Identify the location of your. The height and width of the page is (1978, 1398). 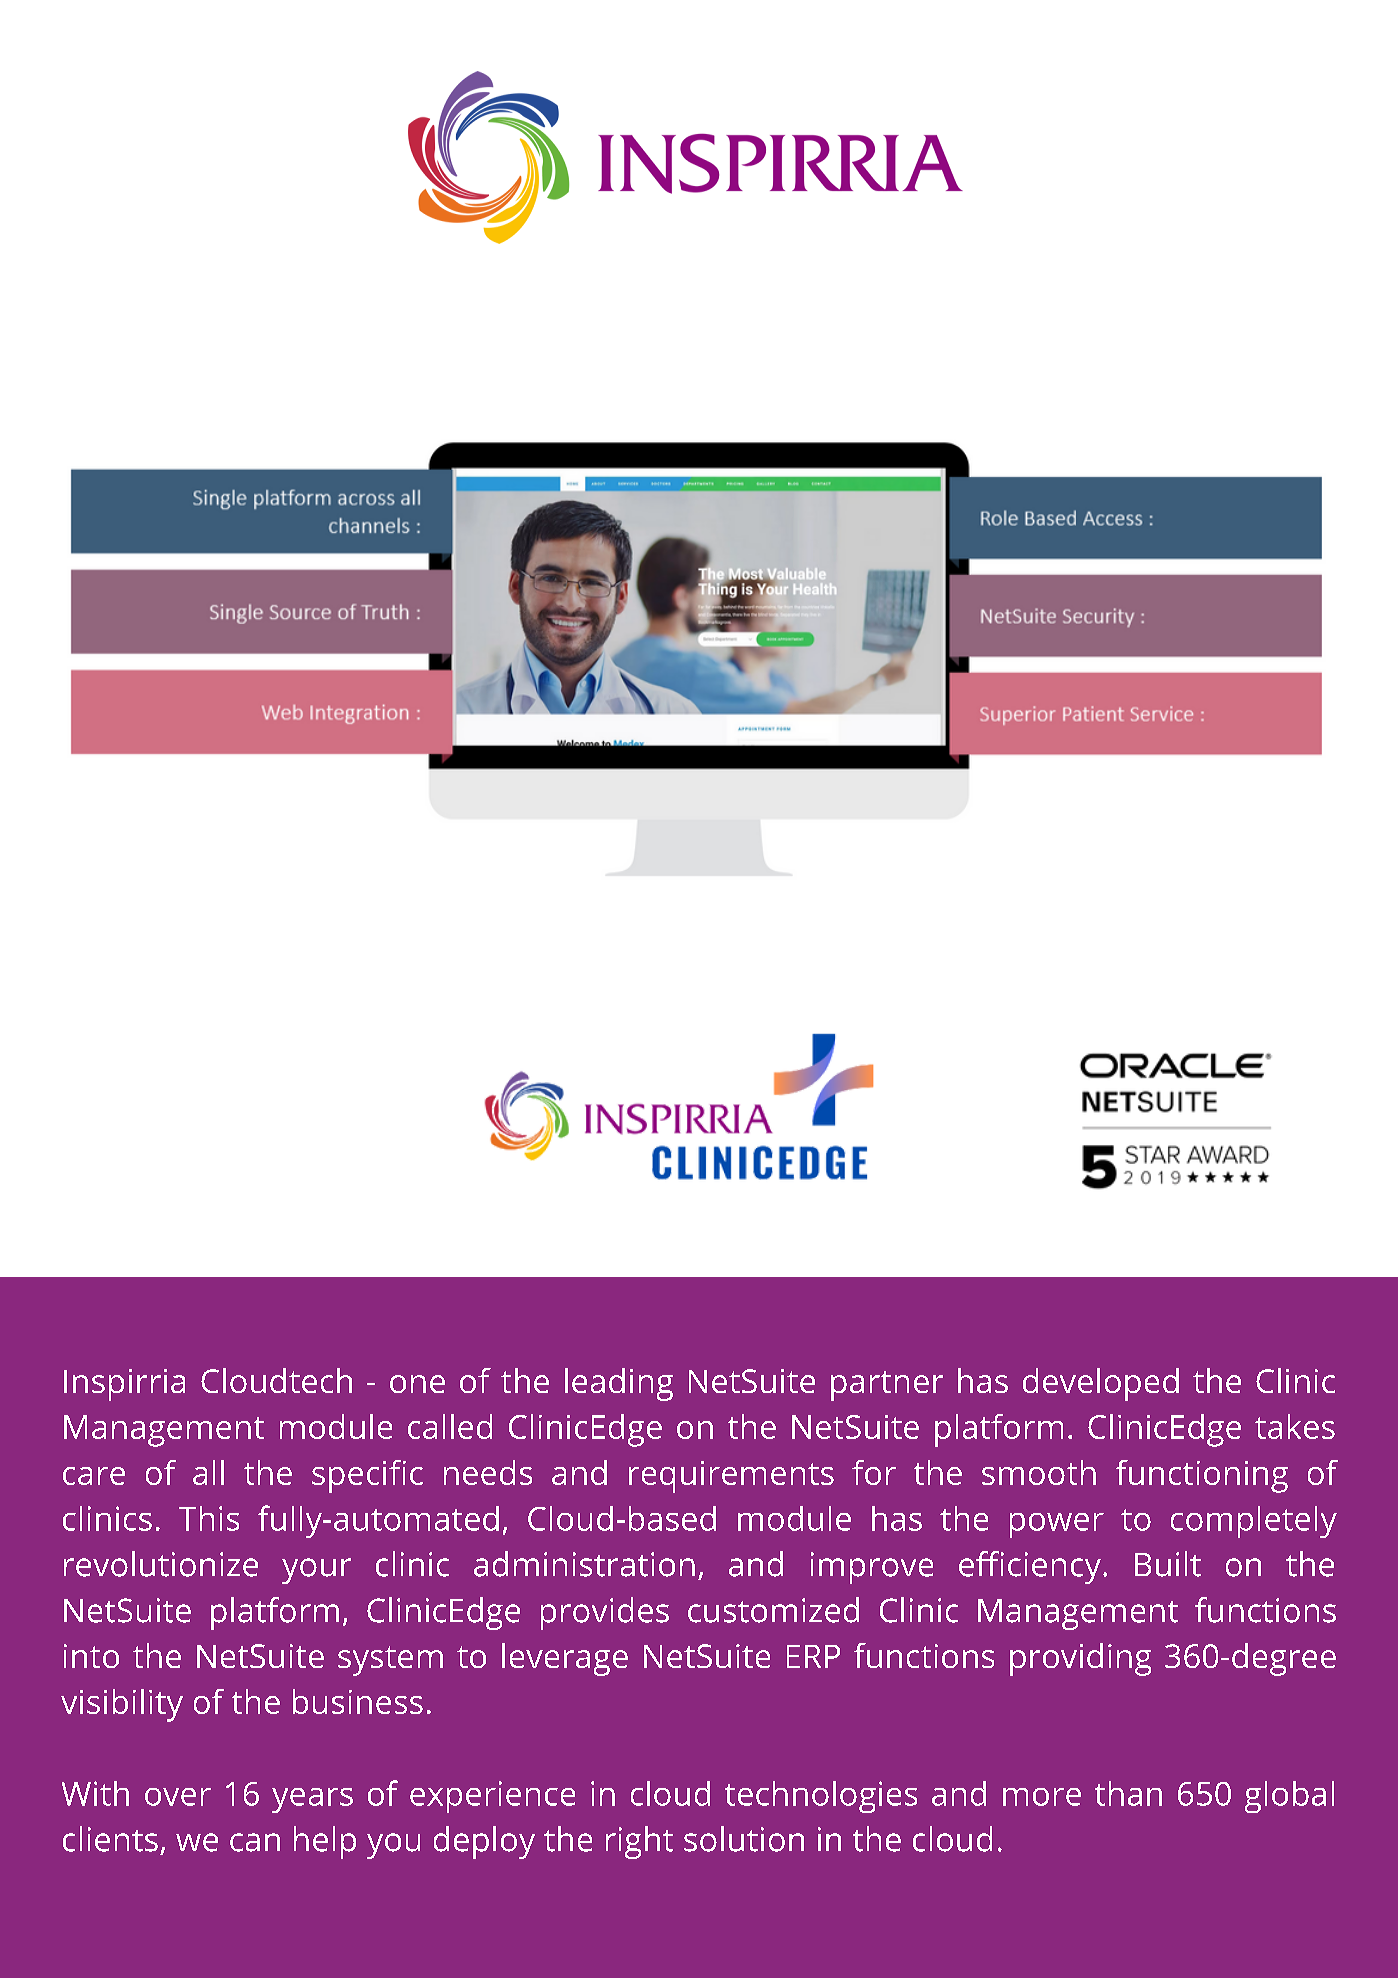
(316, 1571).
